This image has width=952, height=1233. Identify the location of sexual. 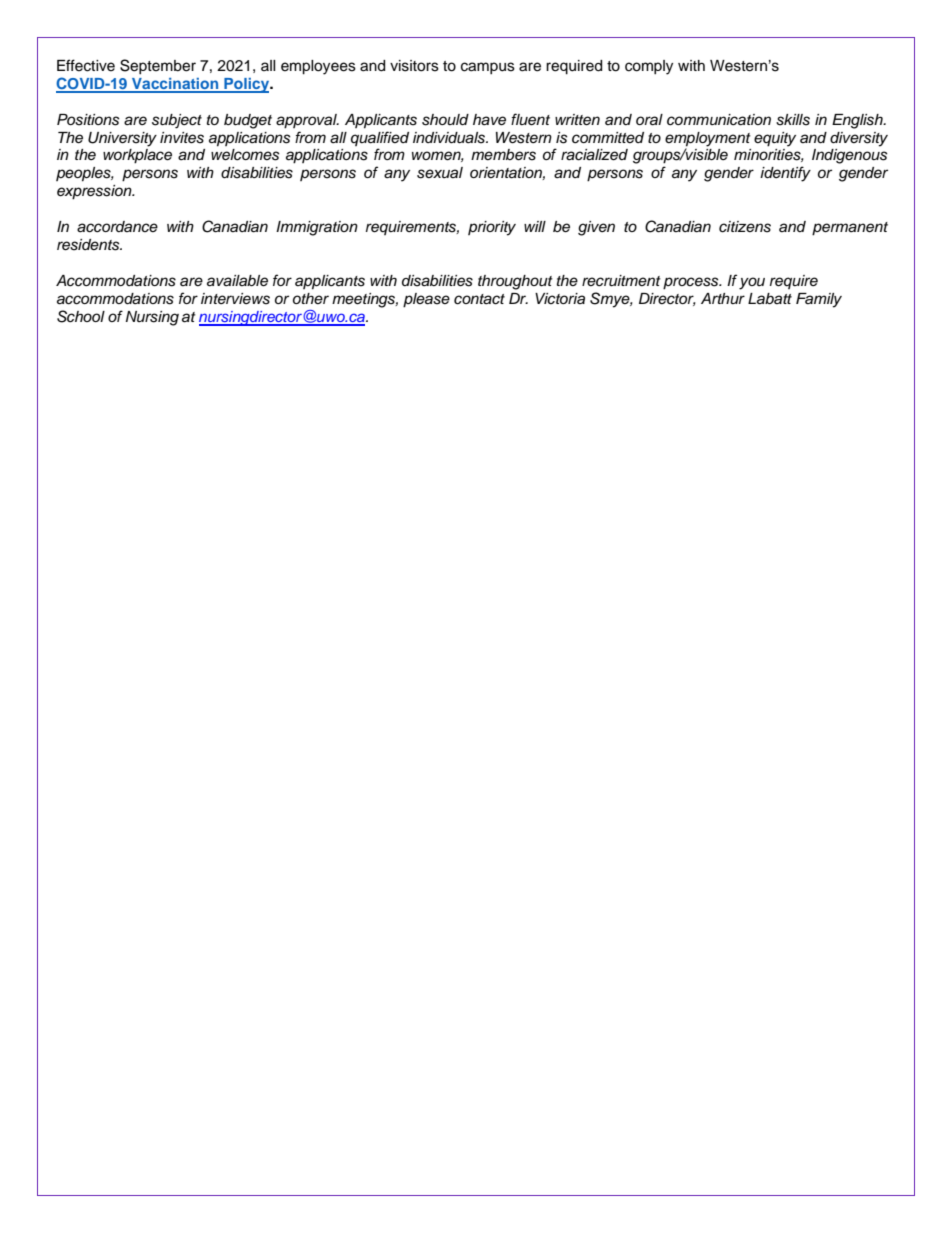
(440, 173).
